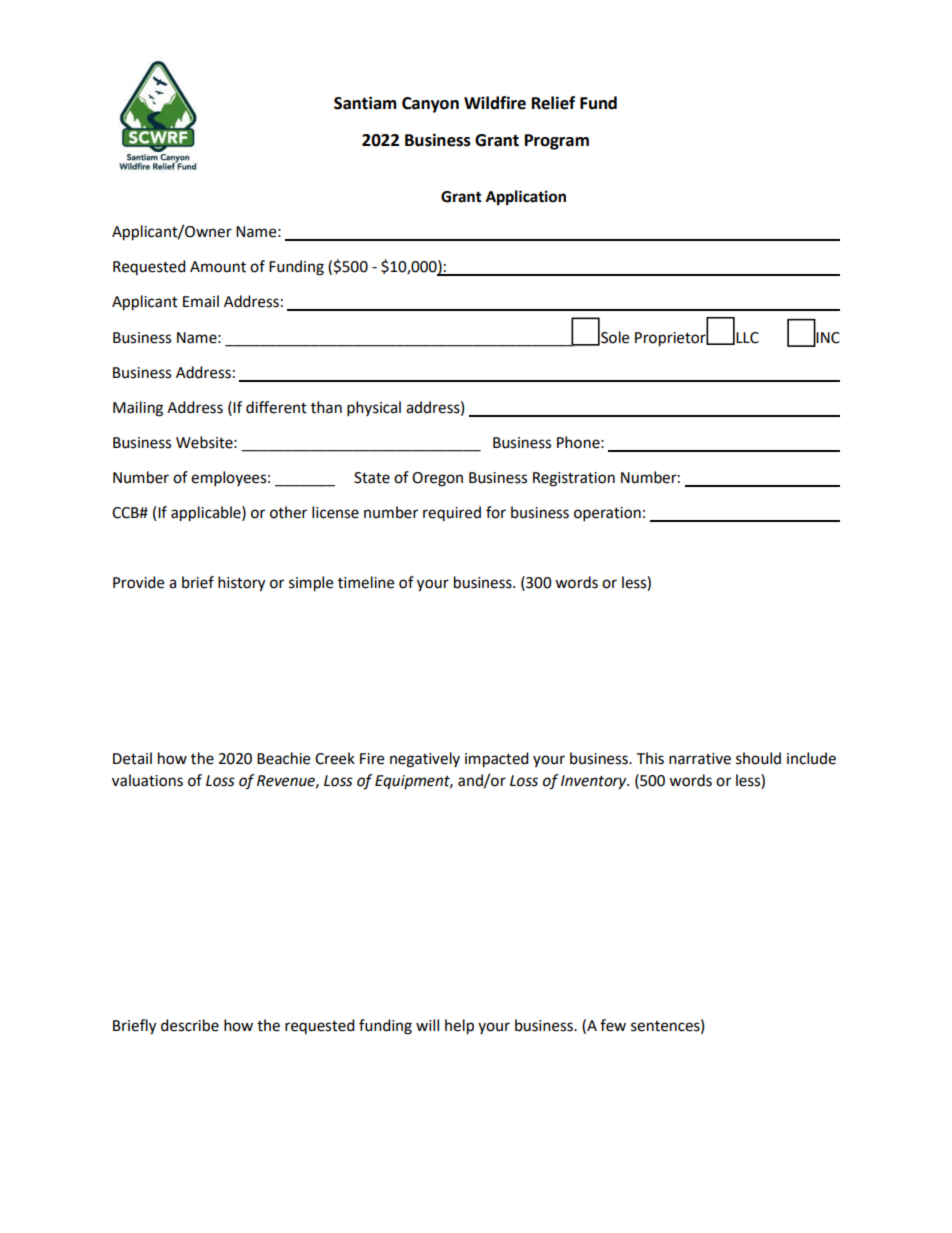 The width and height of the page is (952, 1233). Describe the element at coordinates (218, 267) in the page. I see `Amount` at that location.
